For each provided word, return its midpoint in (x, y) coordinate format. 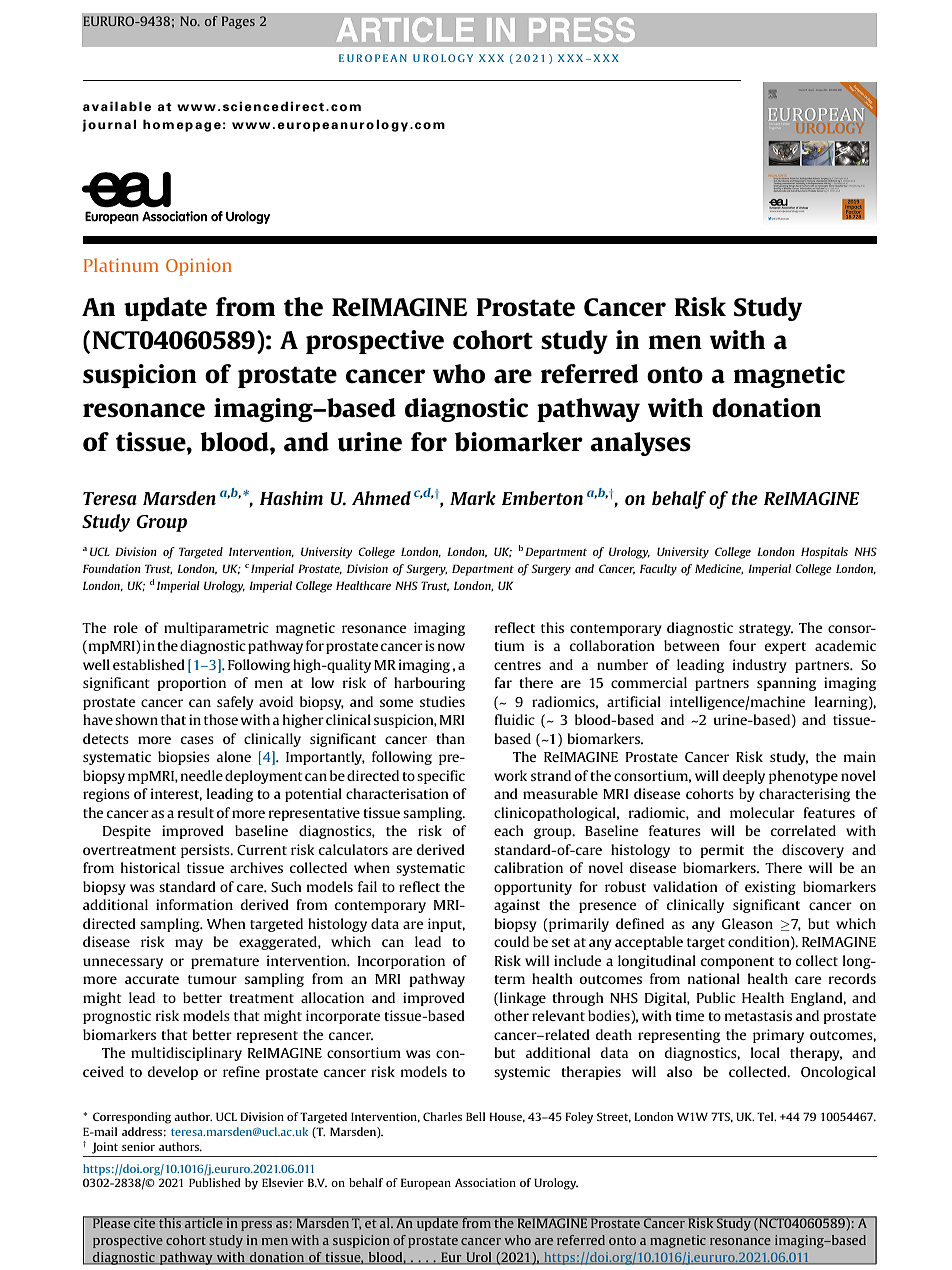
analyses (640, 444)
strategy (766, 630)
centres (517, 665)
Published (215, 1182)
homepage (182, 125)
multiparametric (216, 629)
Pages (238, 22)
